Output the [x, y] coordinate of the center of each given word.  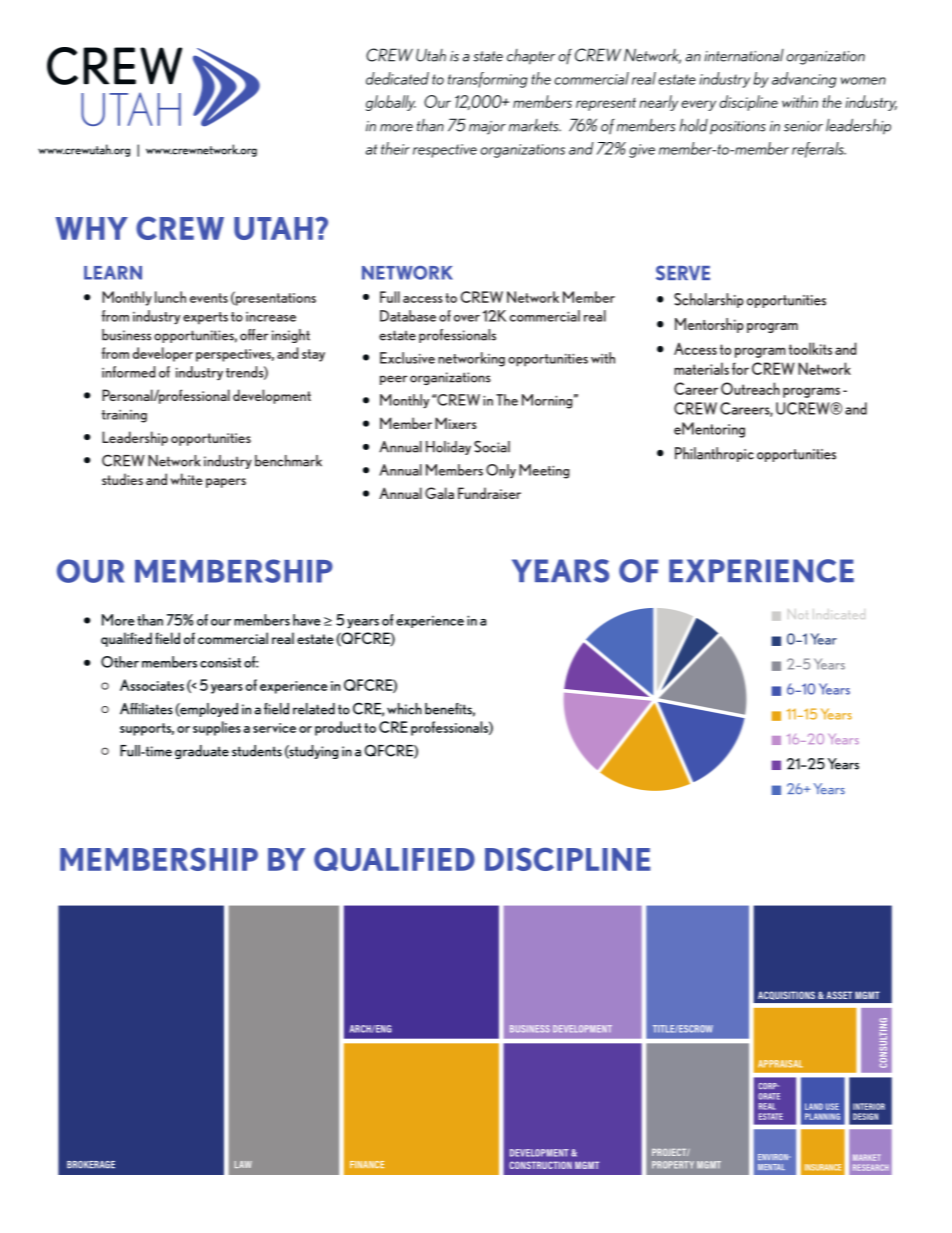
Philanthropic [714, 454]
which [404, 709]
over [467, 318]
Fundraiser [489, 493]
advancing [804, 80]
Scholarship [709, 300]
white [186, 479]
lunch [170, 297]
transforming [487, 80]
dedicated [397, 78]
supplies [217, 728]
